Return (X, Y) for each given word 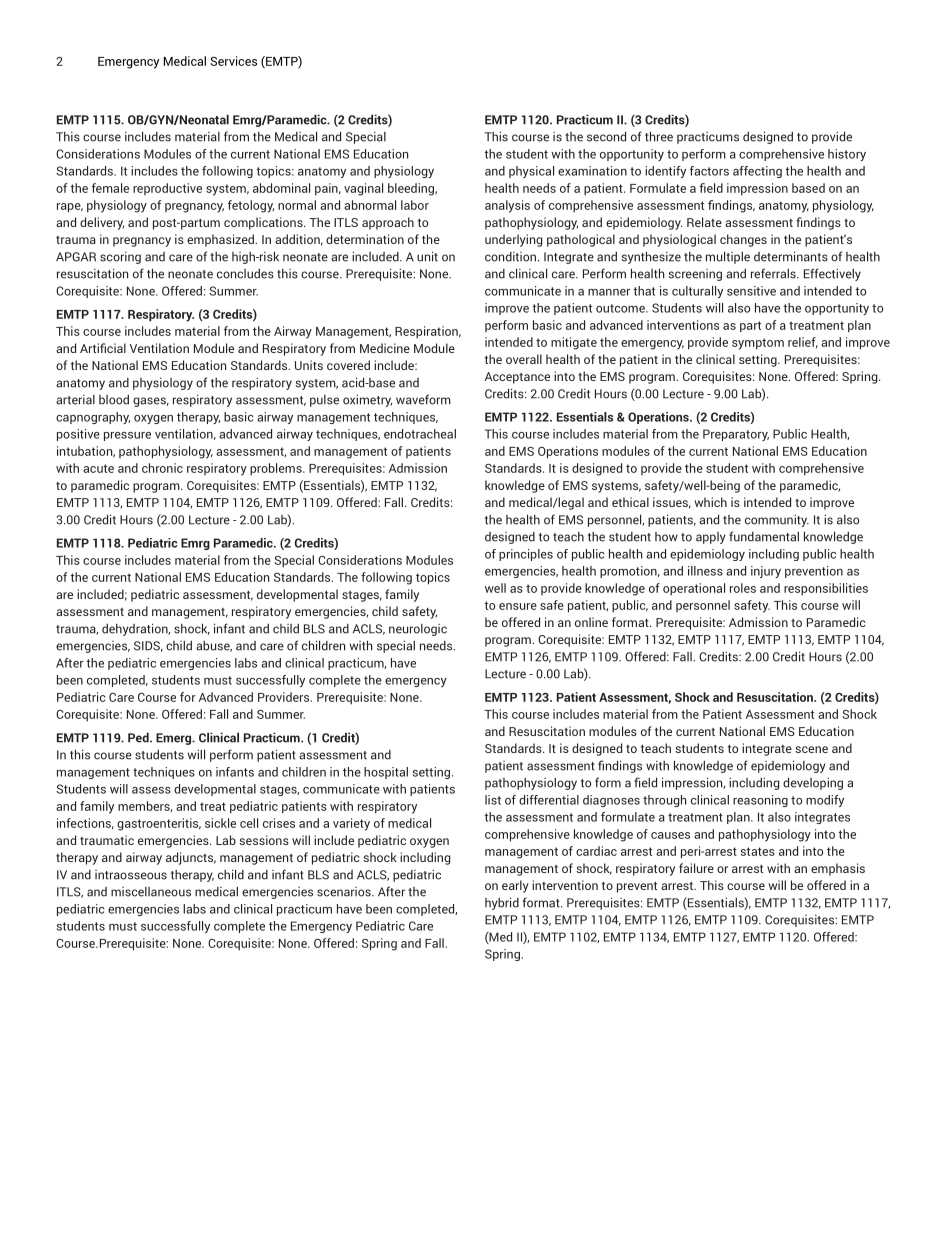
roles (743, 588)
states (758, 851)
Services (233, 61)
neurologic (418, 630)
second (606, 136)
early (515, 886)
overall (524, 359)
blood (114, 400)
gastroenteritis (159, 824)
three (659, 136)
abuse (214, 646)
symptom (758, 344)
